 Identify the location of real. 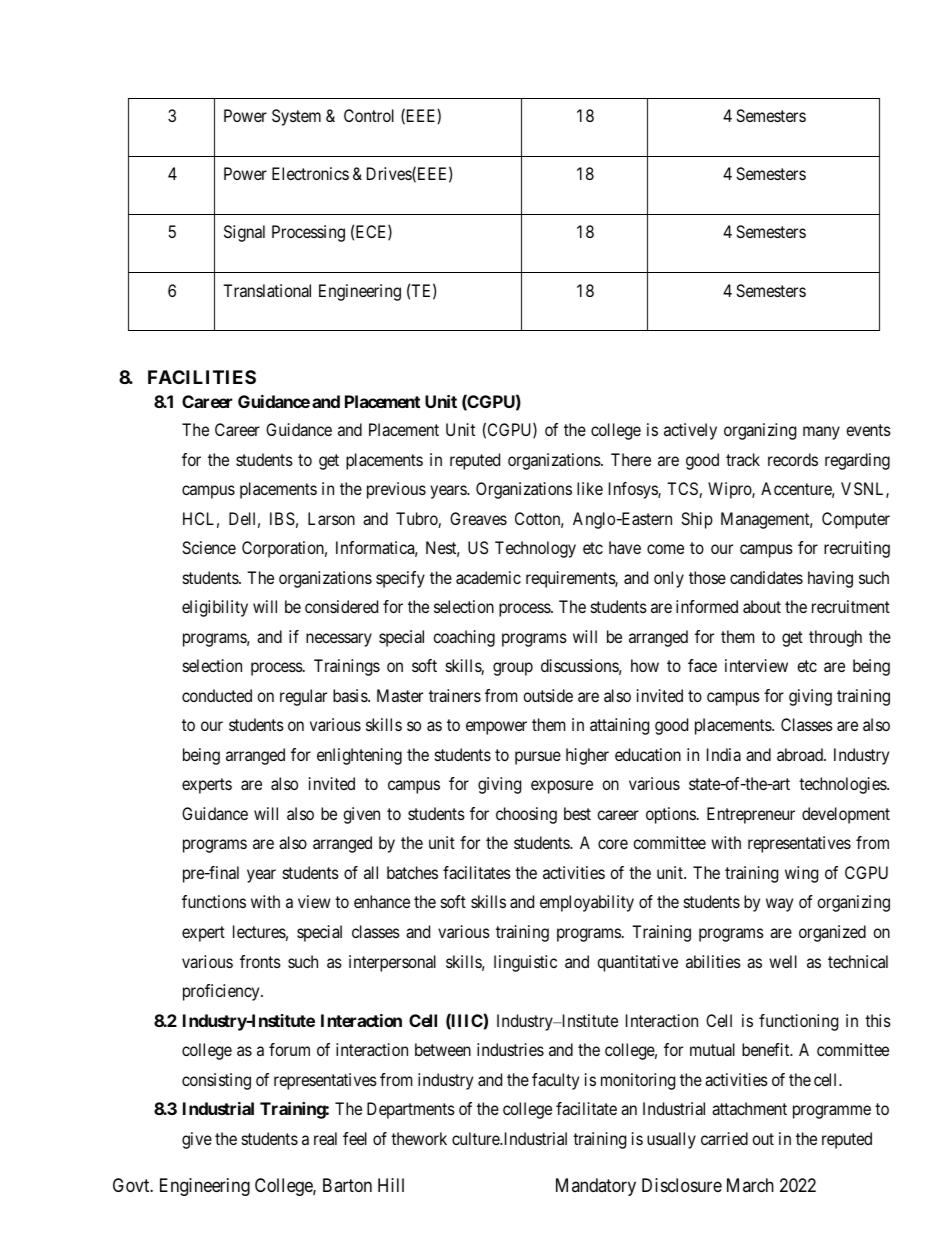
(325, 1138).
